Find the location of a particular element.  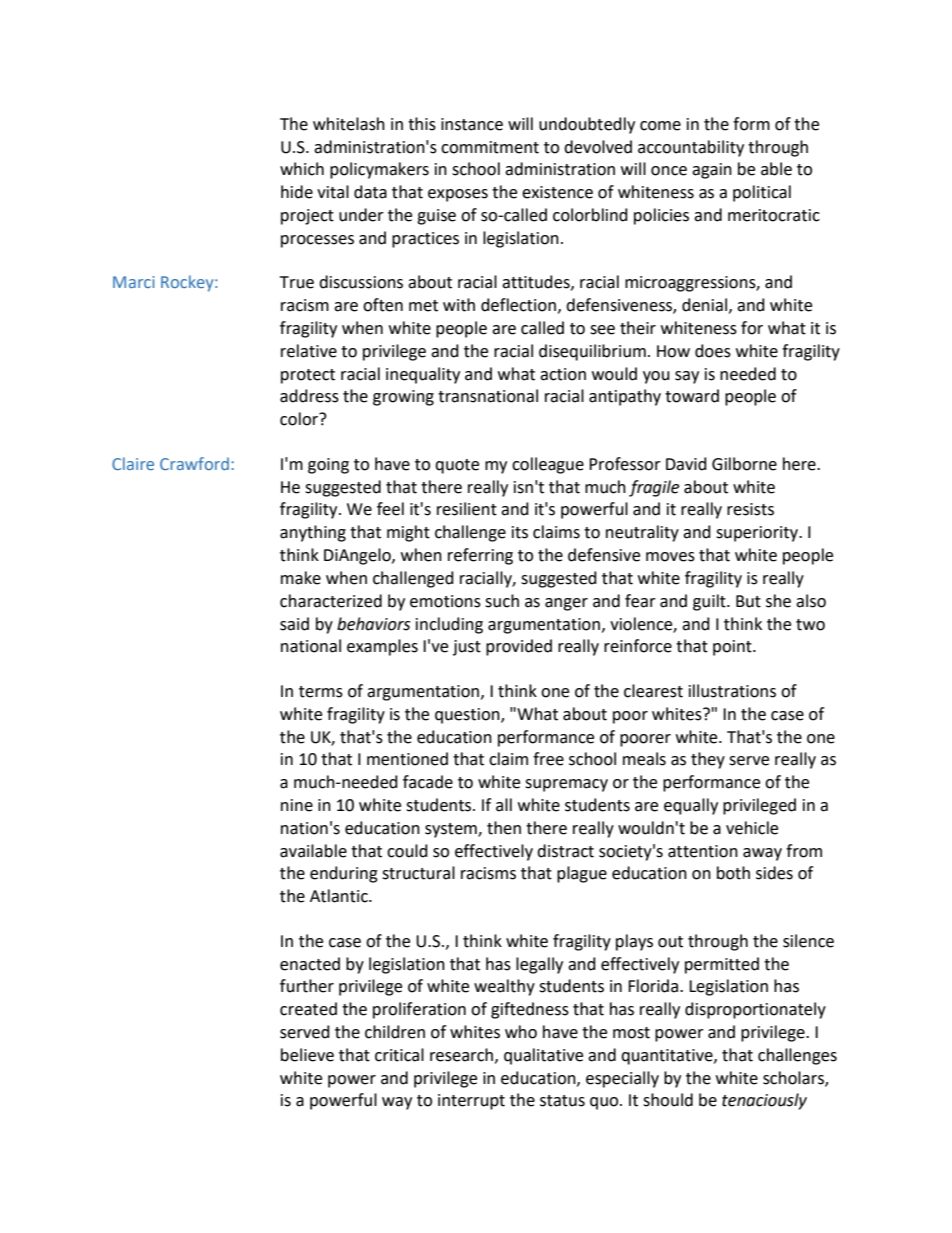

nine is located at coordinates (297, 805).
